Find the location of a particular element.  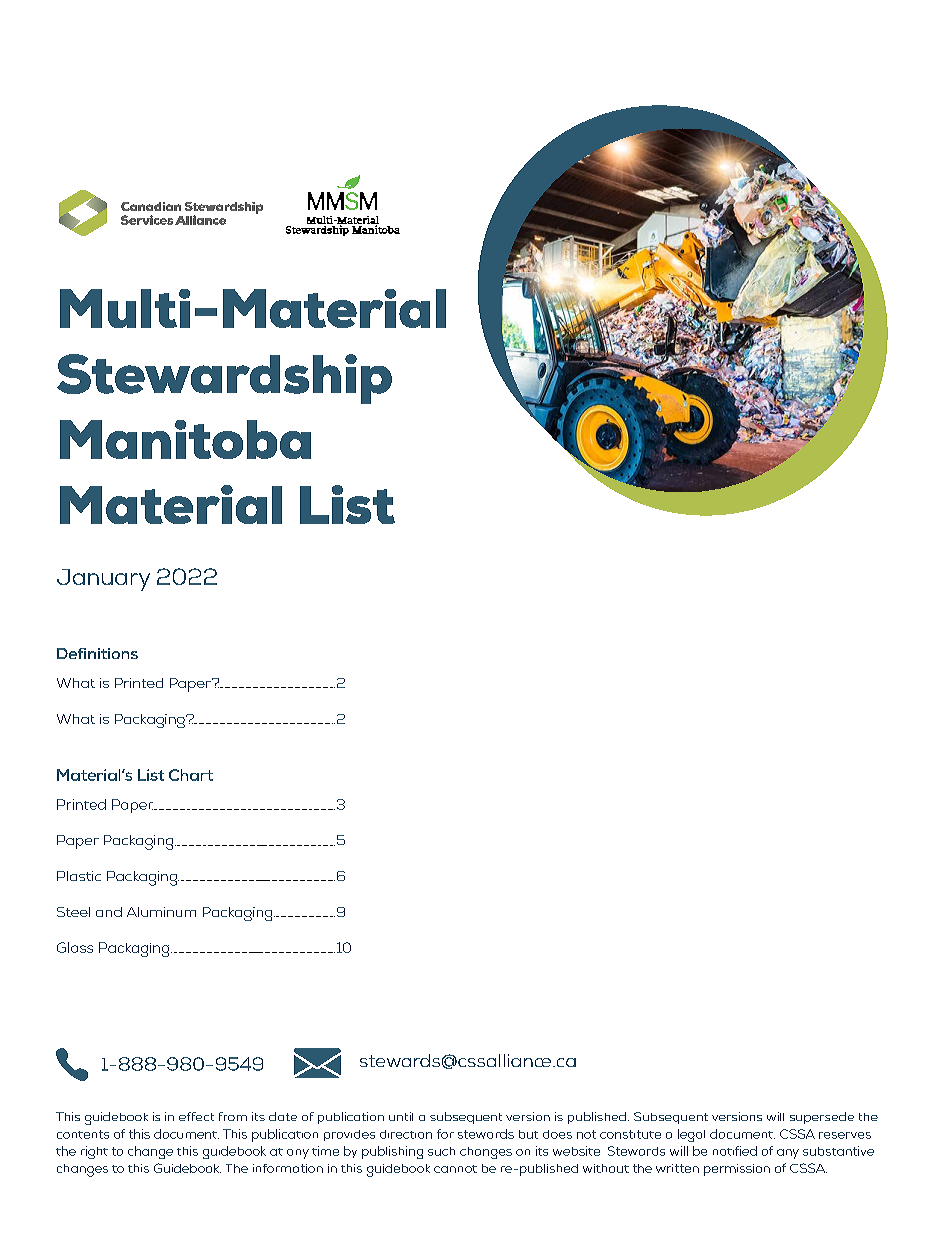

Glass is located at coordinates (75, 947).
